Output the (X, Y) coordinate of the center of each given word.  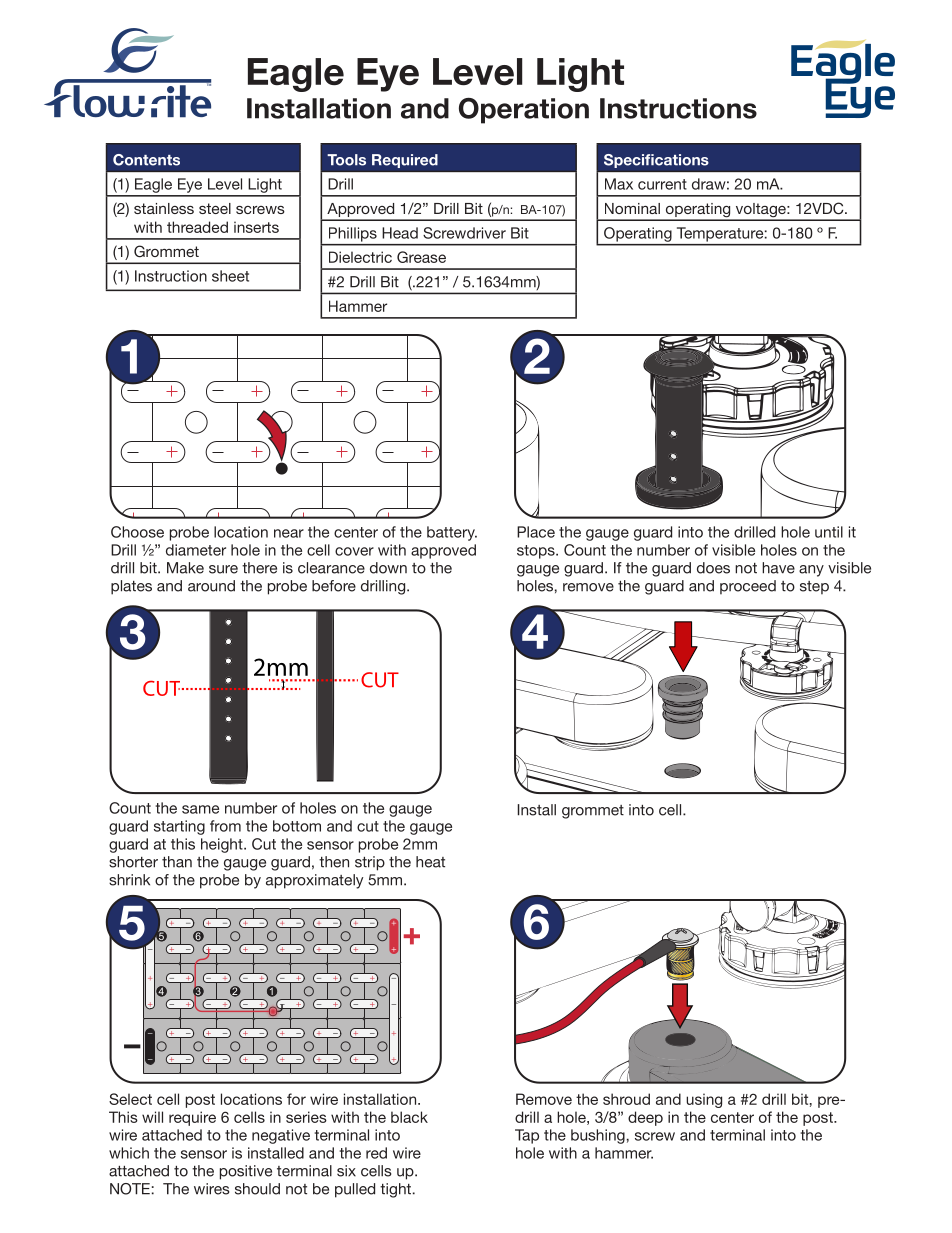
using (704, 1100)
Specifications (656, 161)
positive (246, 1172)
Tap (527, 1136)
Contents (146, 160)
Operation (524, 111)
